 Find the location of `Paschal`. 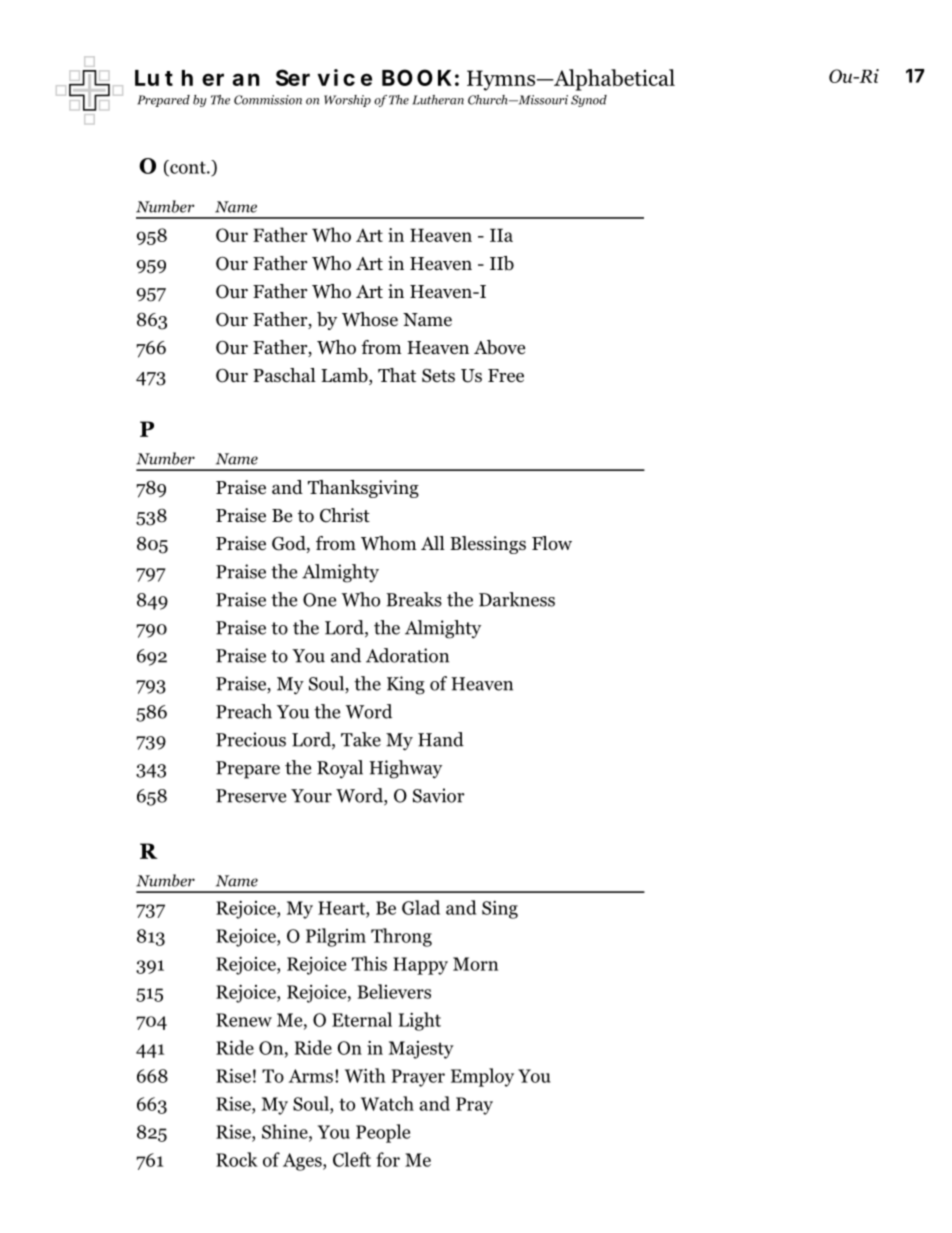

Paschal is located at coordinates (284, 375).
